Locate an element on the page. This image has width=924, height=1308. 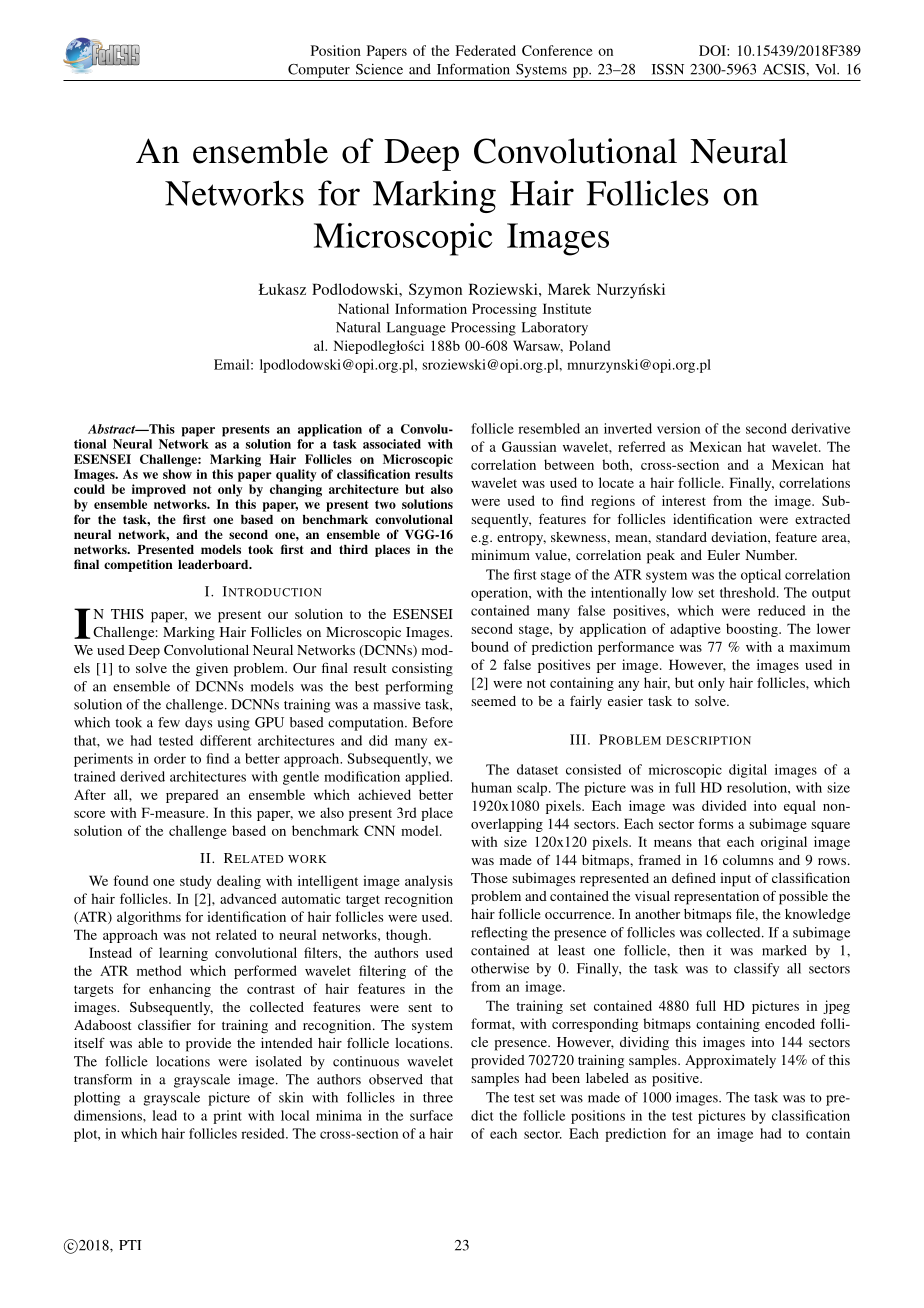
minimum is located at coordinates (500, 555).
